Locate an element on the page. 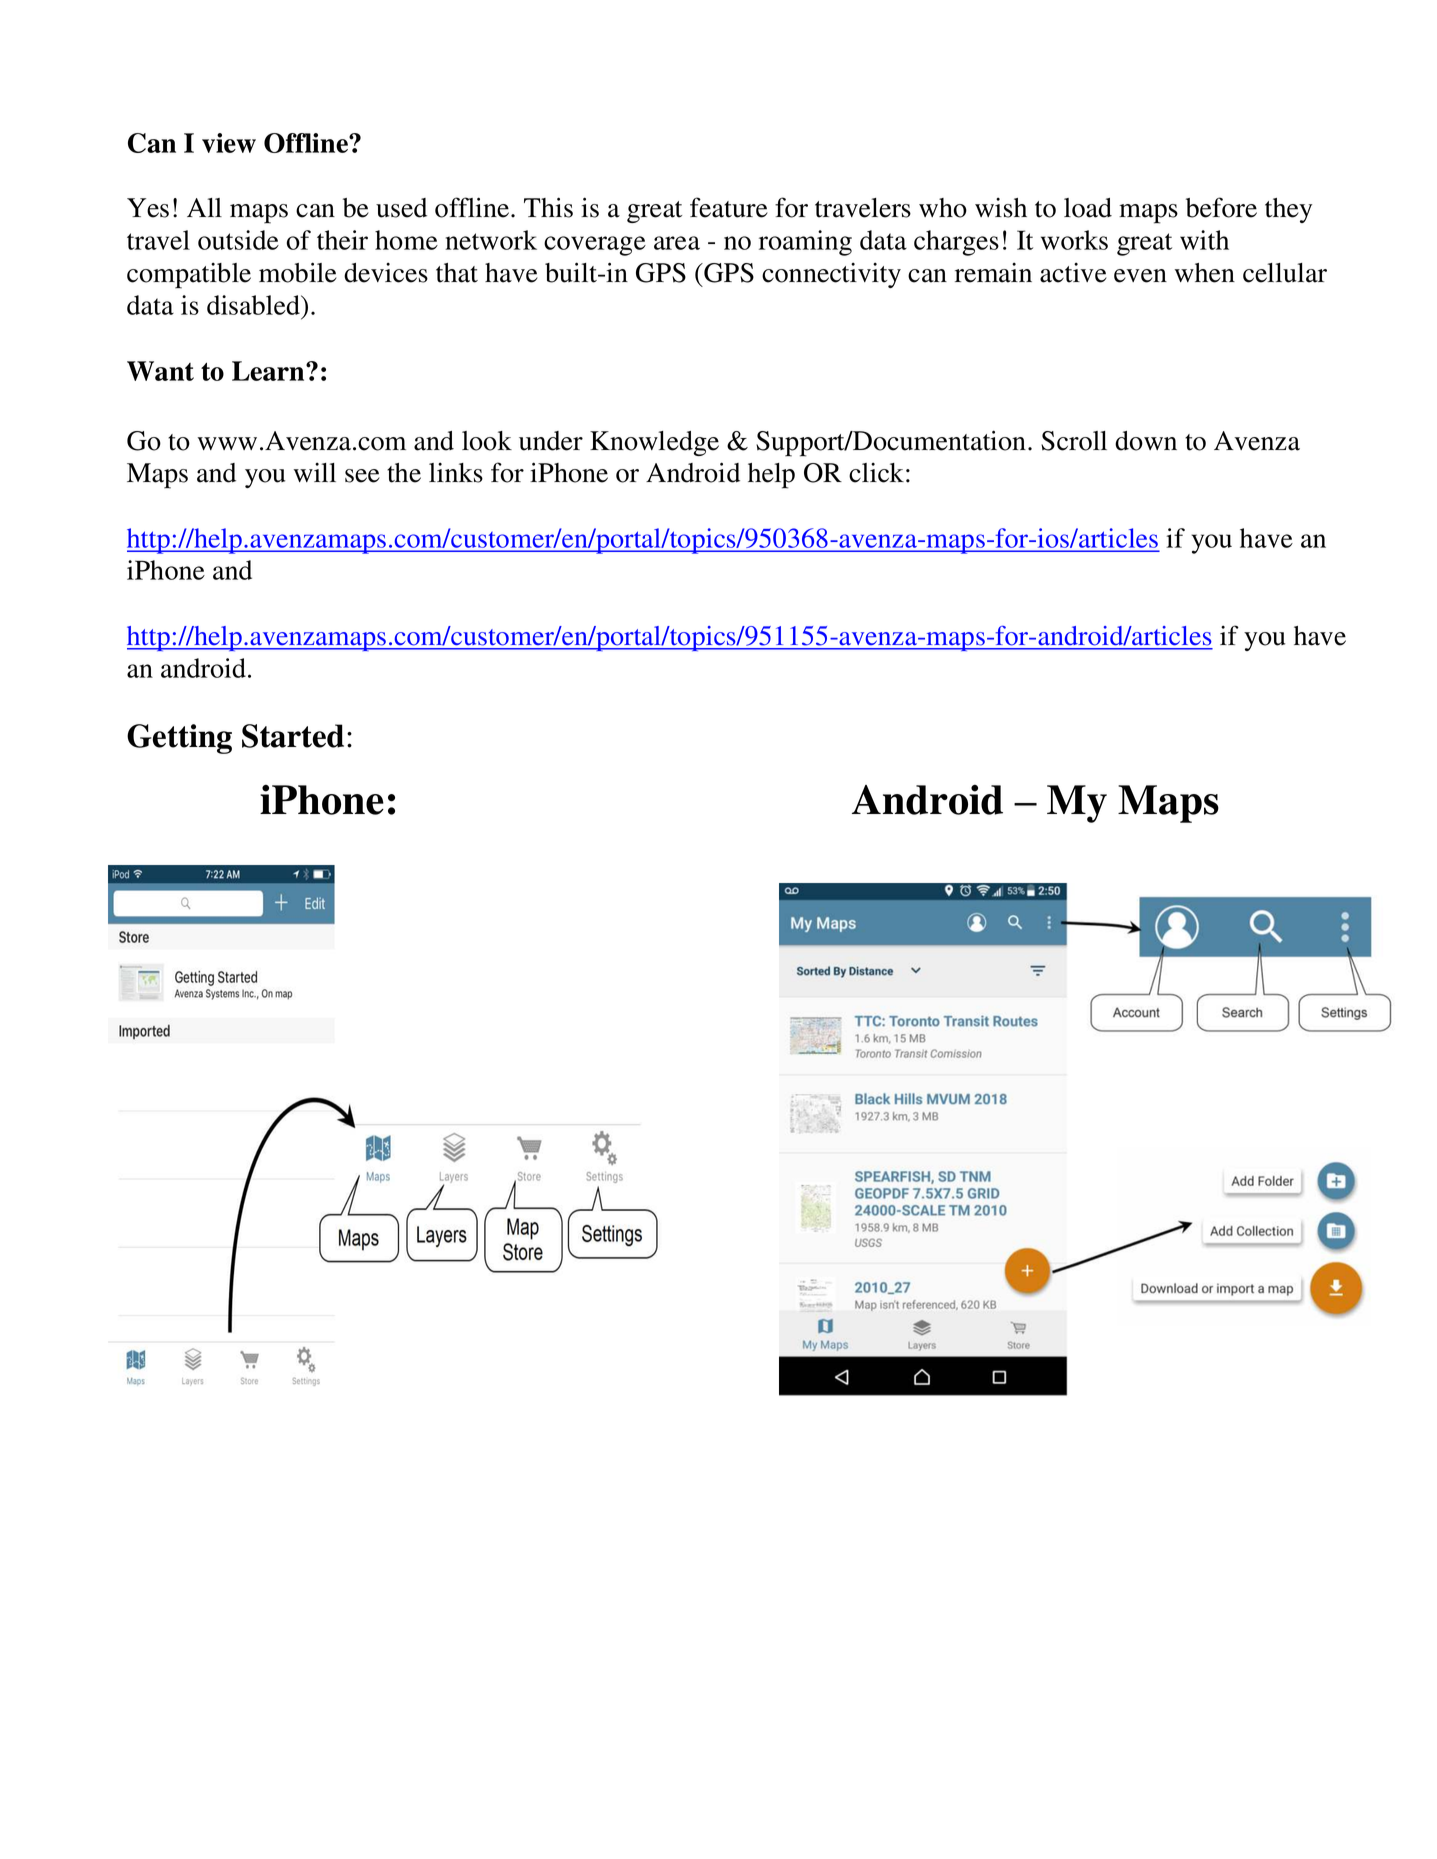  down is located at coordinates (1146, 441).
